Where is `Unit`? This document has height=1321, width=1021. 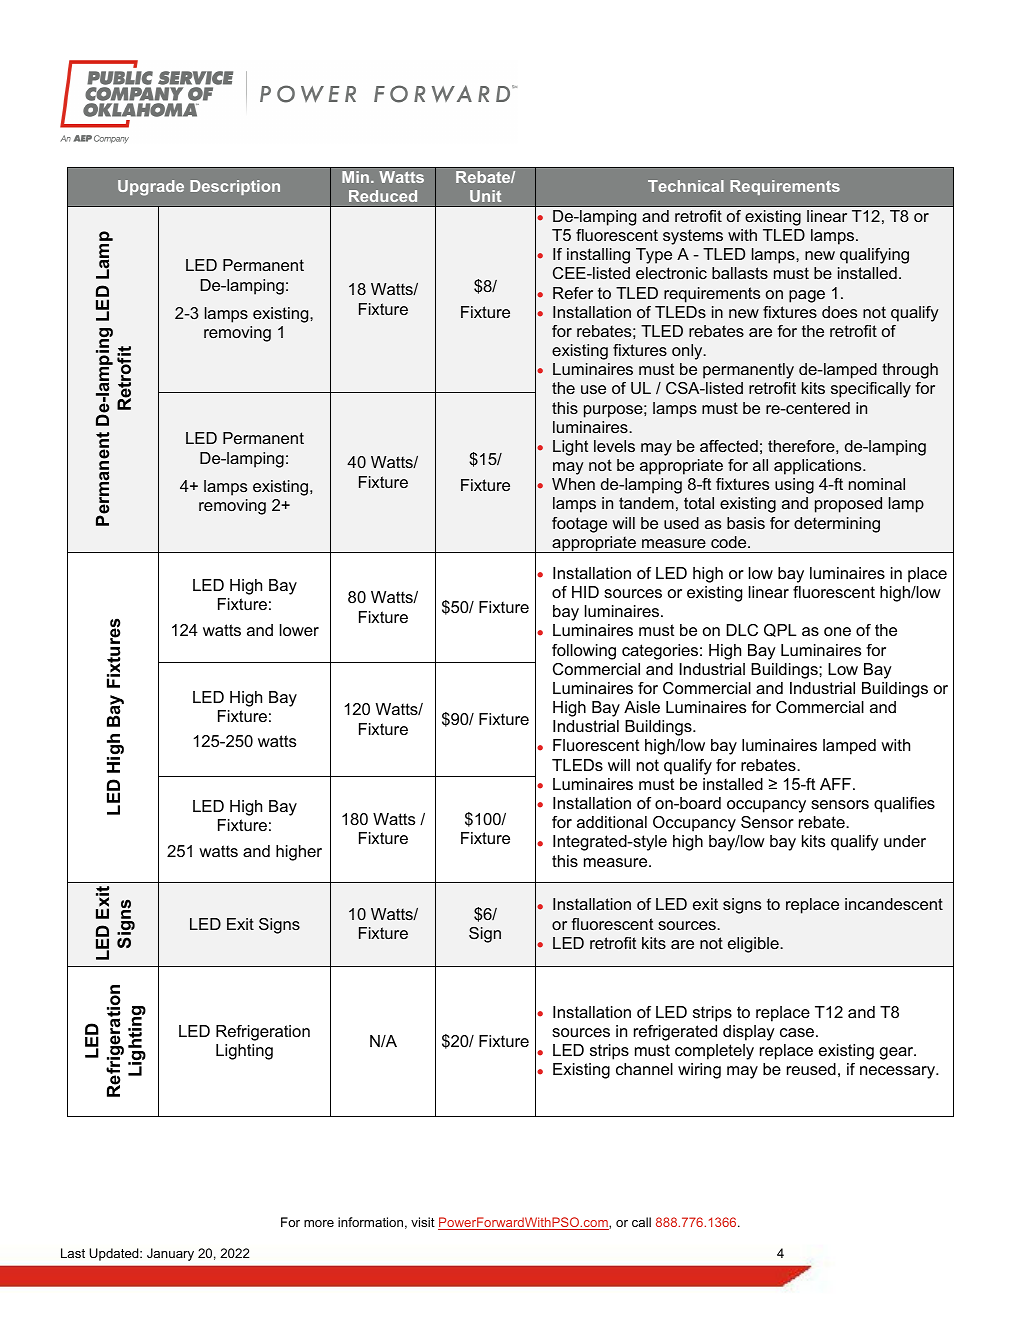 Unit is located at coordinates (485, 196).
